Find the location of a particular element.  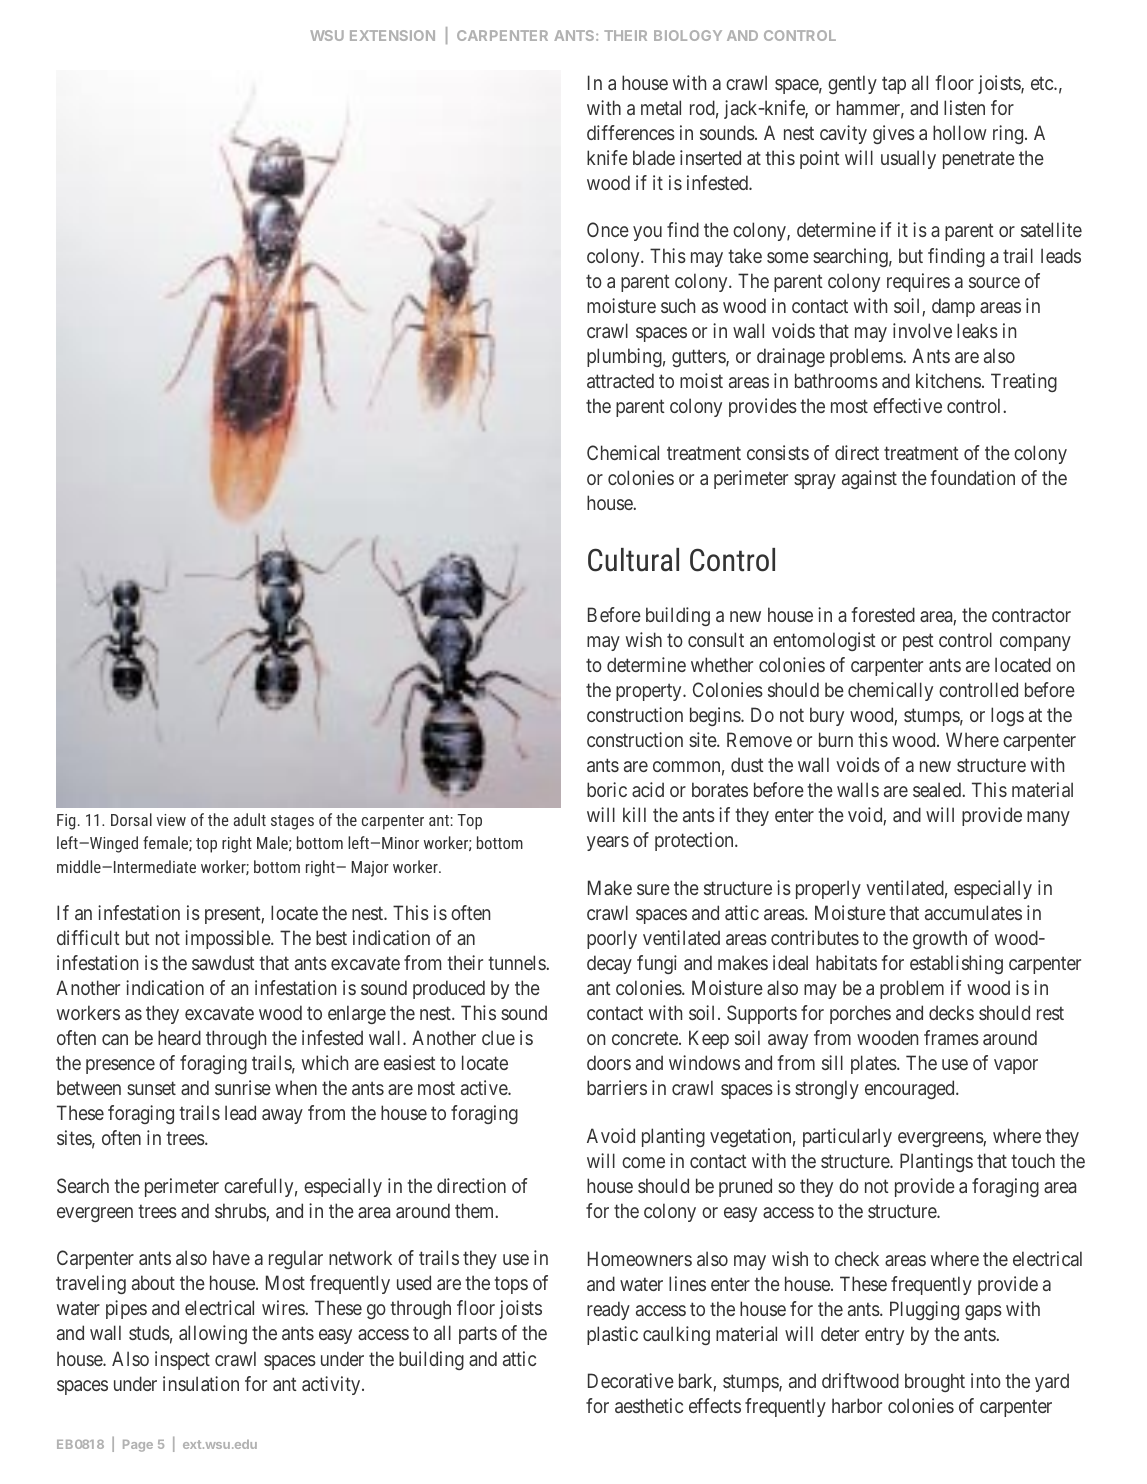

establishing is located at coordinates (956, 964).
